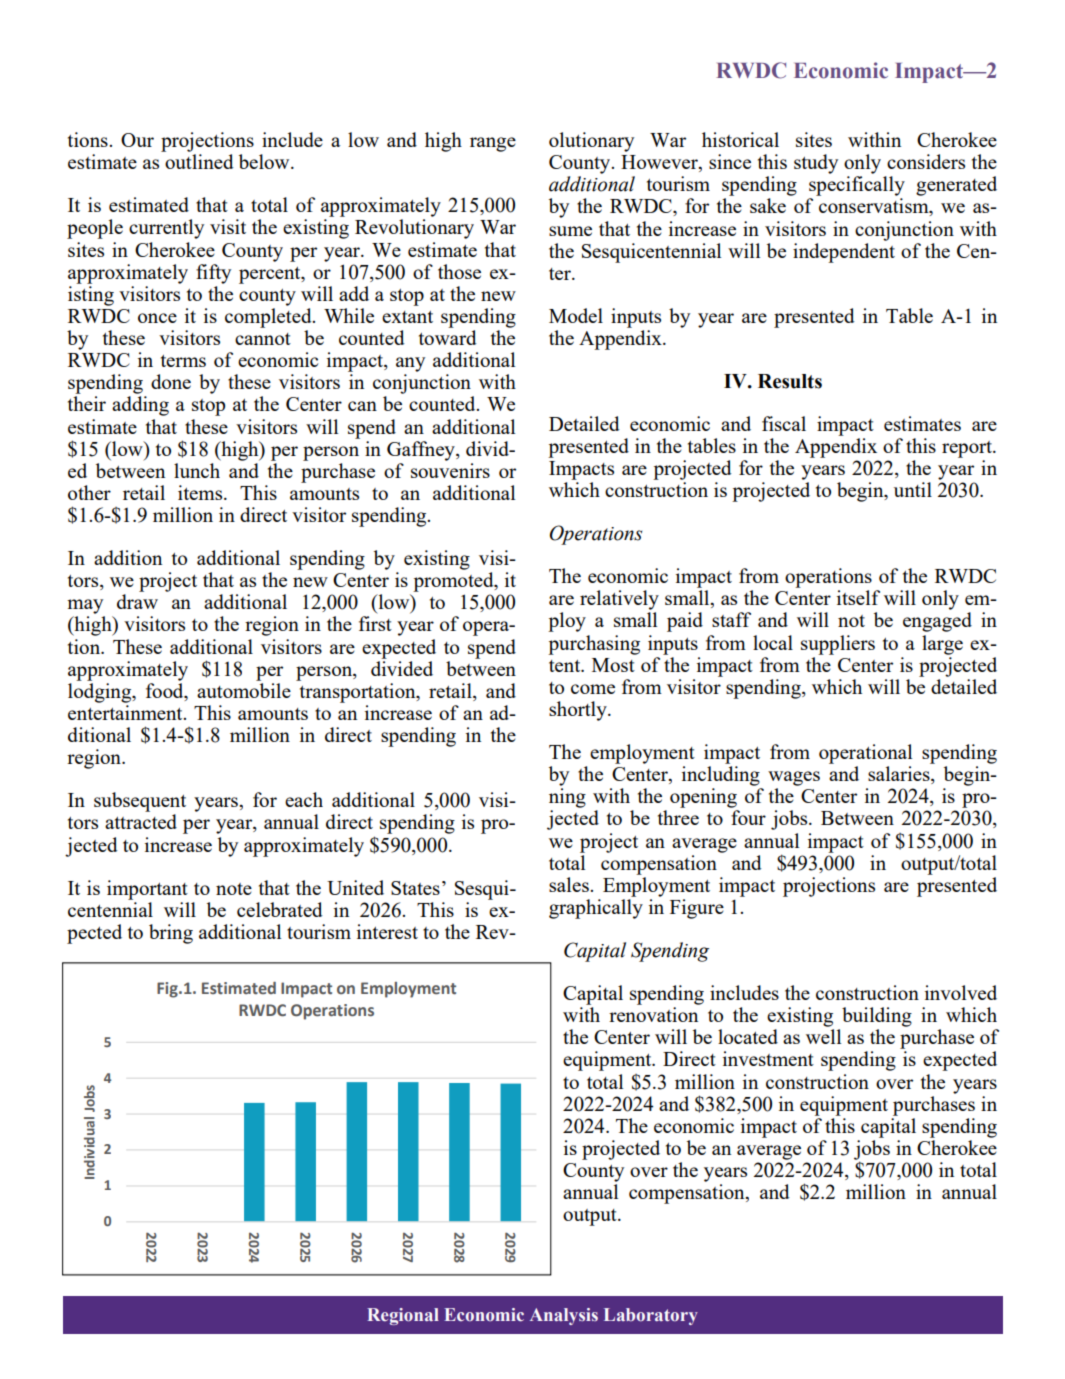 The height and width of the screenshot is (1379, 1065). I want to click on outlined, so click(199, 161).
